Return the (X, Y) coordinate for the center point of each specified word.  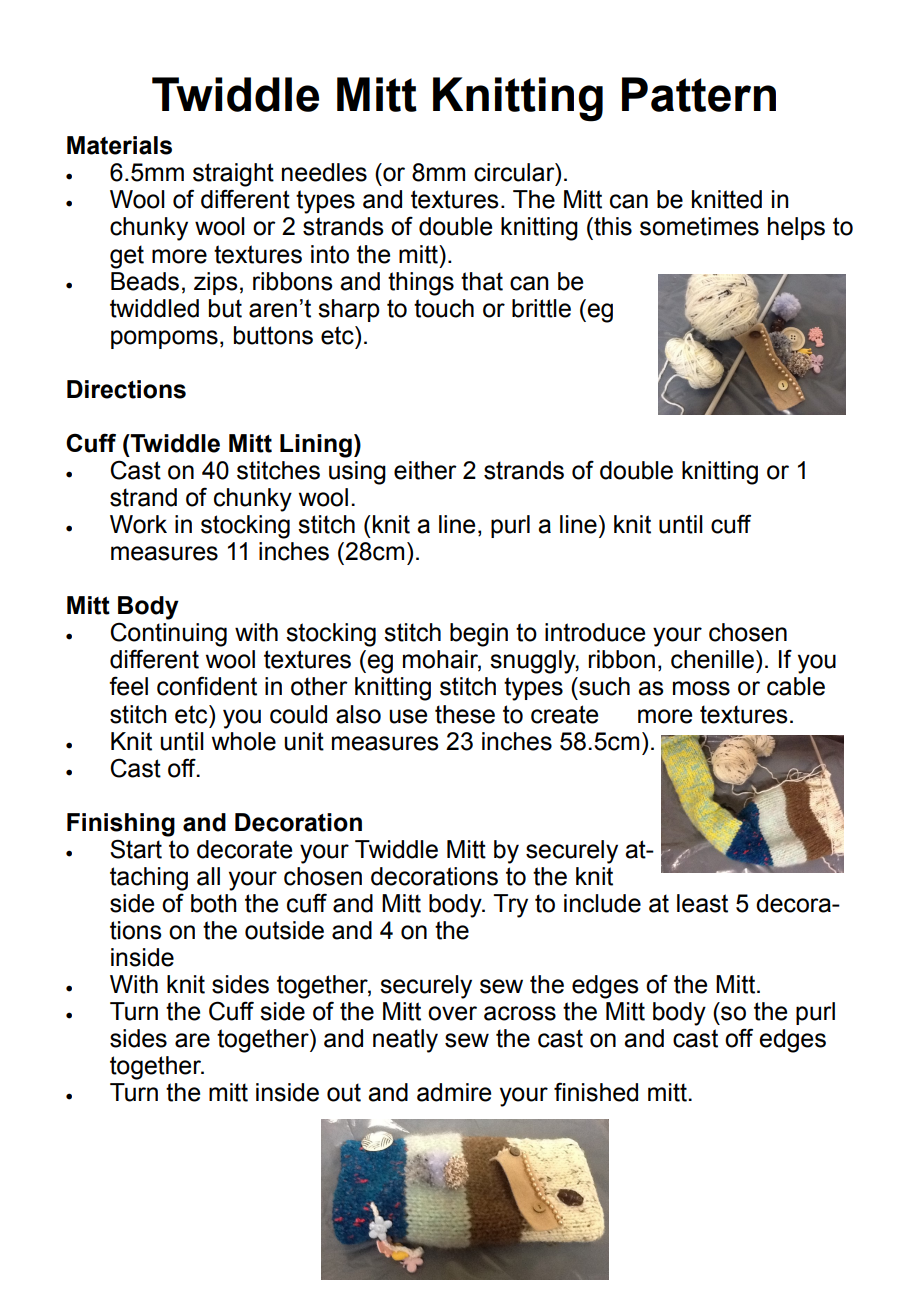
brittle (541, 308)
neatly (405, 1041)
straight (233, 175)
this (612, 226)
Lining (316, 446)
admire (454, 1092)
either (425, 470)
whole (244, 741)
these (465, 714)
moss (701, 688)
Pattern (699, 94)
